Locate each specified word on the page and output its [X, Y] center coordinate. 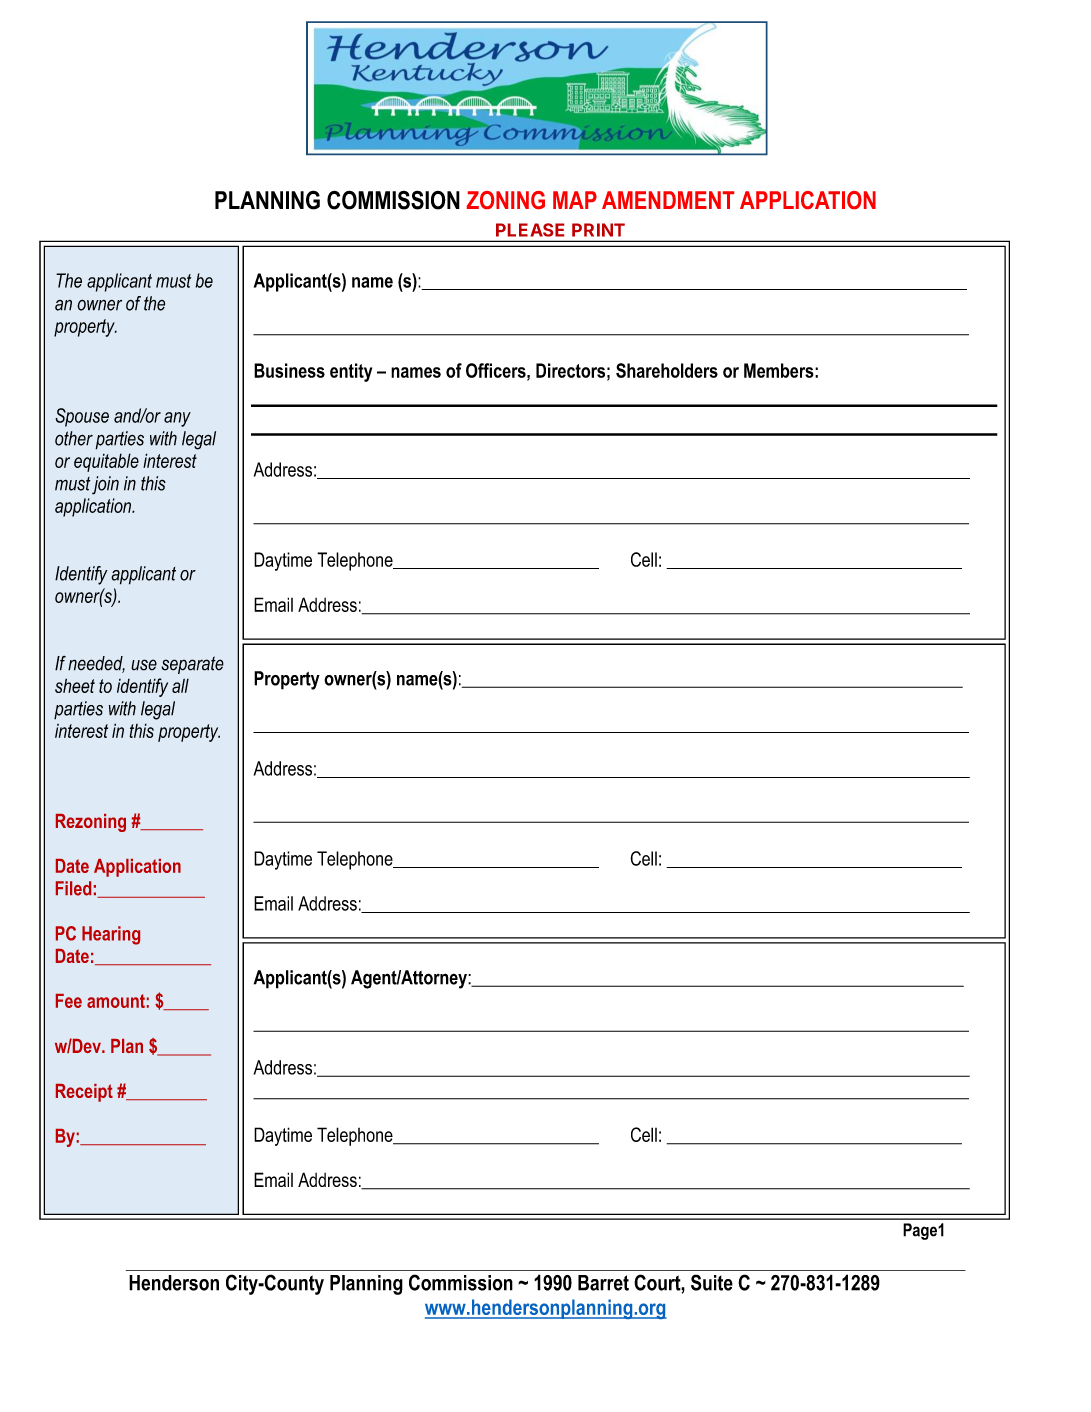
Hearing [111, 935]
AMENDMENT [668, 200]
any [177, 419]
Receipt [84, 1093]
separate [192, 665]
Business [289, 370]
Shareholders [667, 370]
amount [116, 1001]
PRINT [598, 230]
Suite [712, 1282]
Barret [603, 1283]
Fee [69, 1001]
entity [351, 372]
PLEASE [530, 230]
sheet [75, 685]
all [180, 685]
